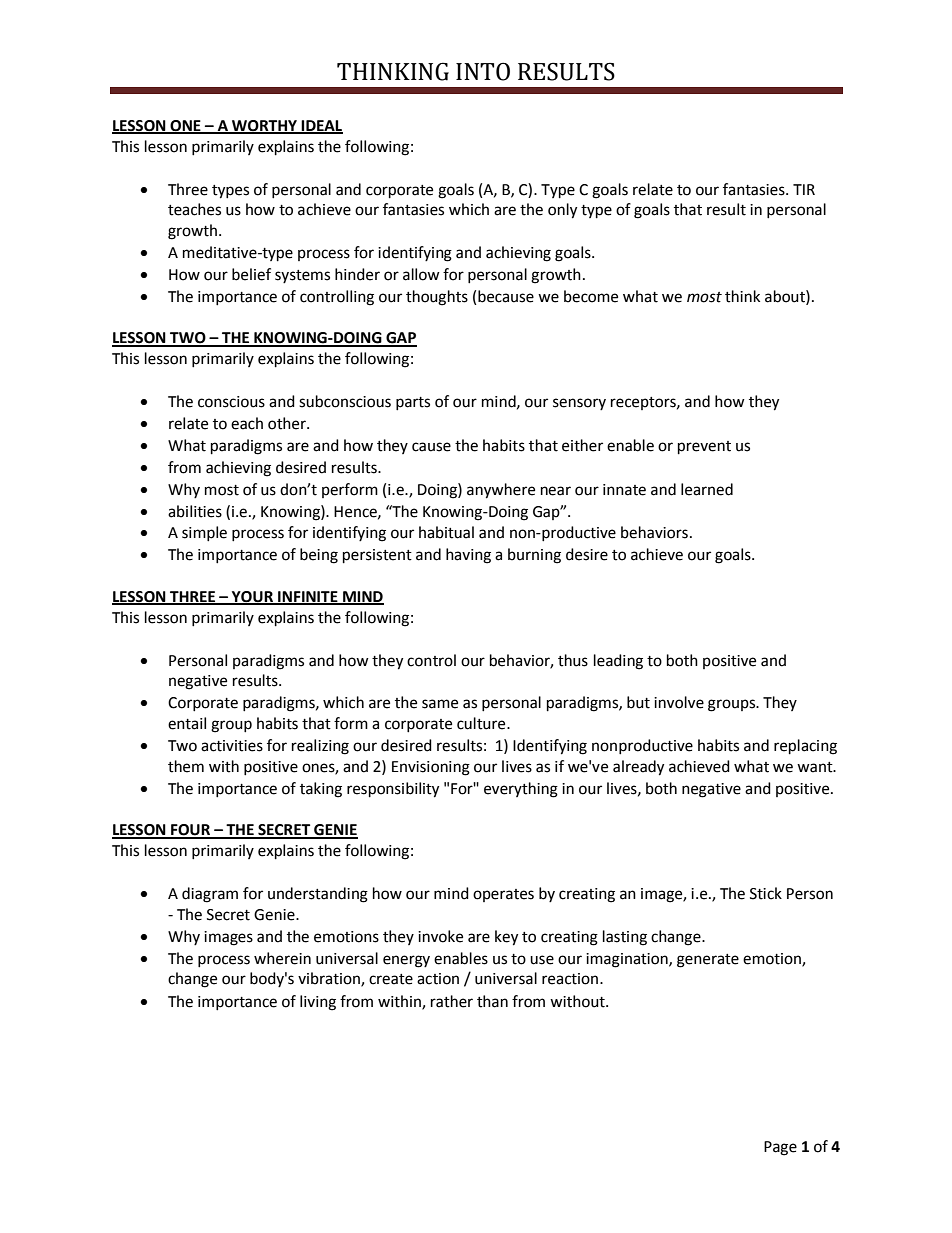  I want to click on living, so click(318, 1003).
